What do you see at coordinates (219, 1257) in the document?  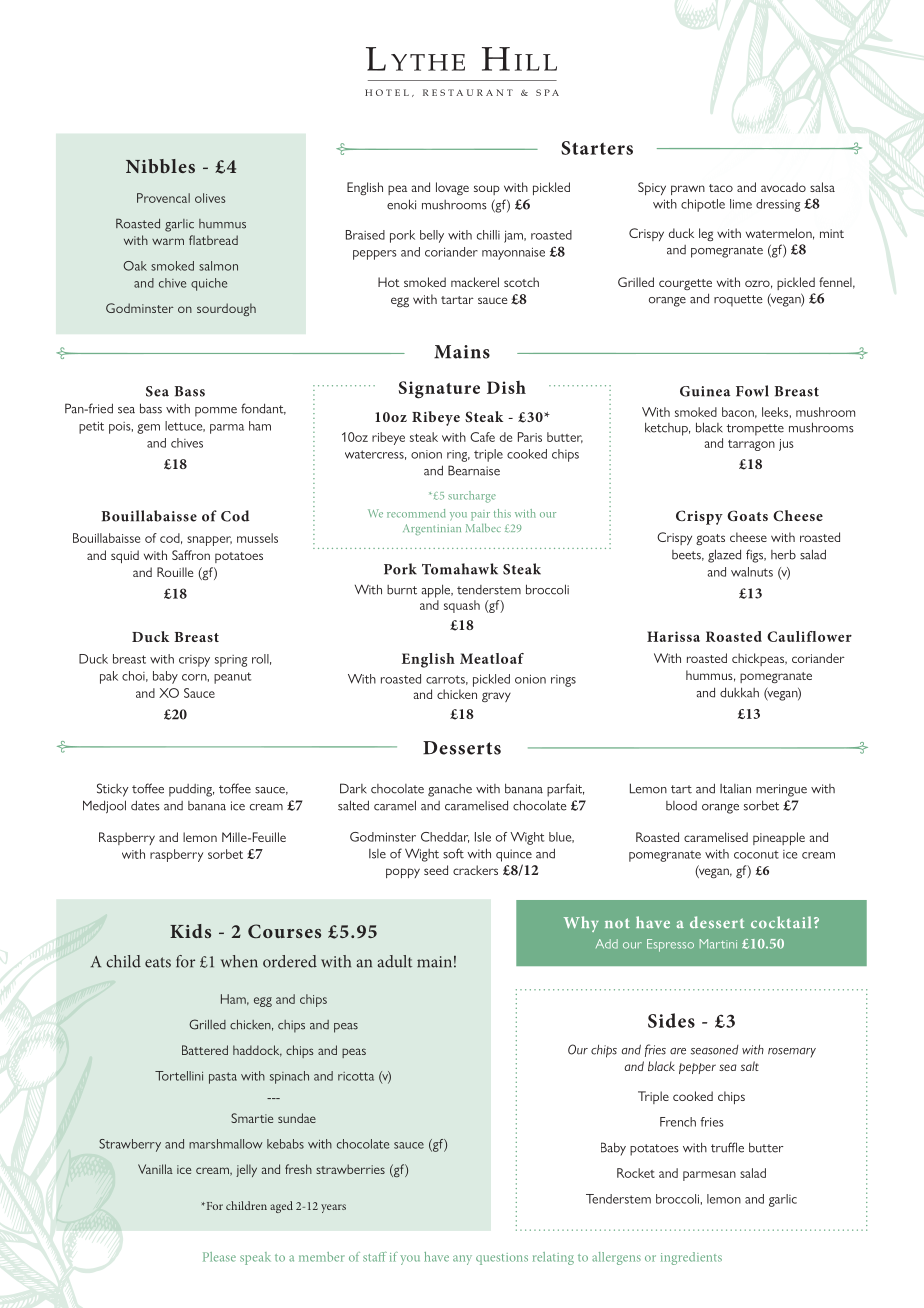 I see `Please` at bounding box center [219, 1257].
